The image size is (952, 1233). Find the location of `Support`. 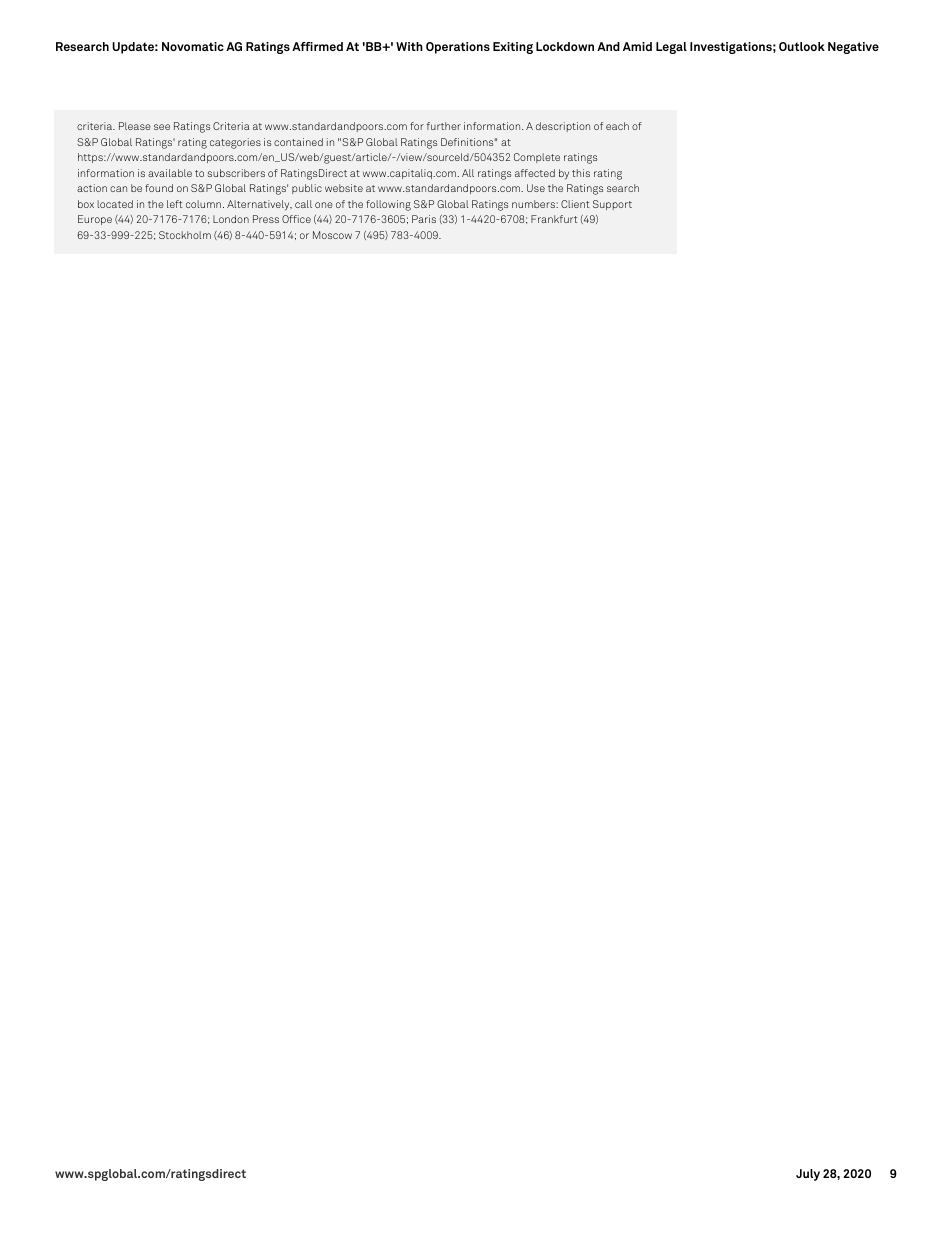

Support is located at coordinates (612, 205).
